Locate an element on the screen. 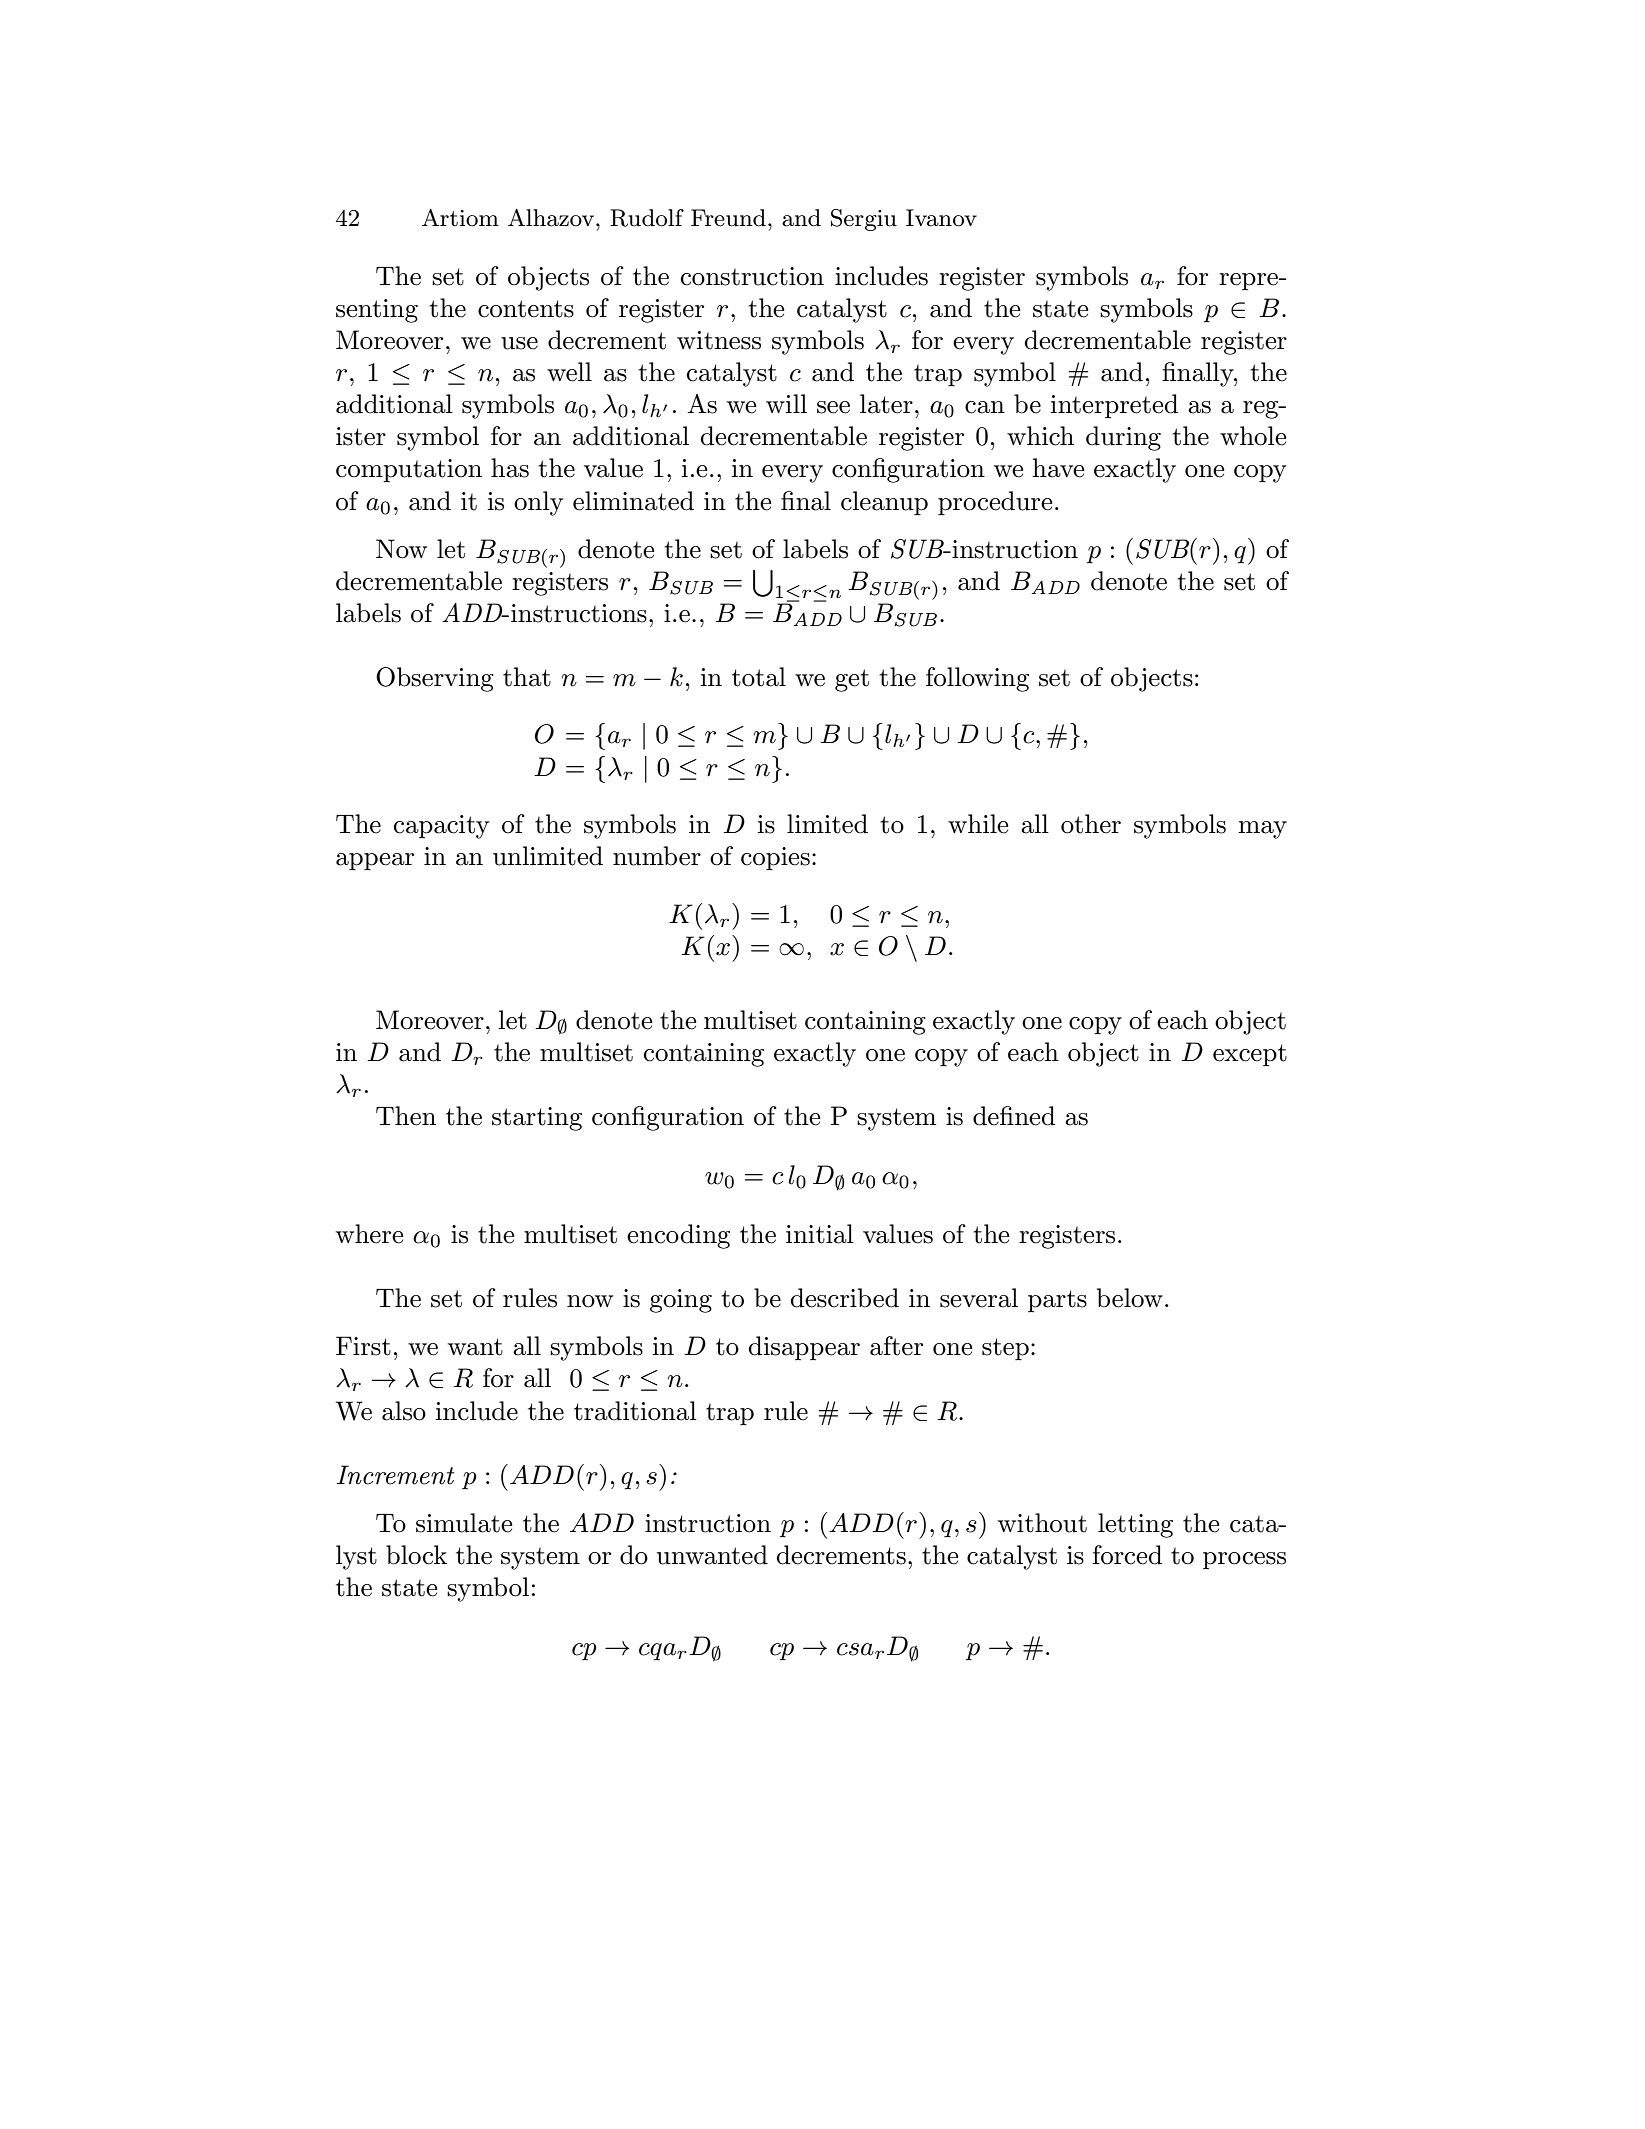 The width and height of the screenshot is (1645, 2129). without is located at coordinates (1042, 1523).
